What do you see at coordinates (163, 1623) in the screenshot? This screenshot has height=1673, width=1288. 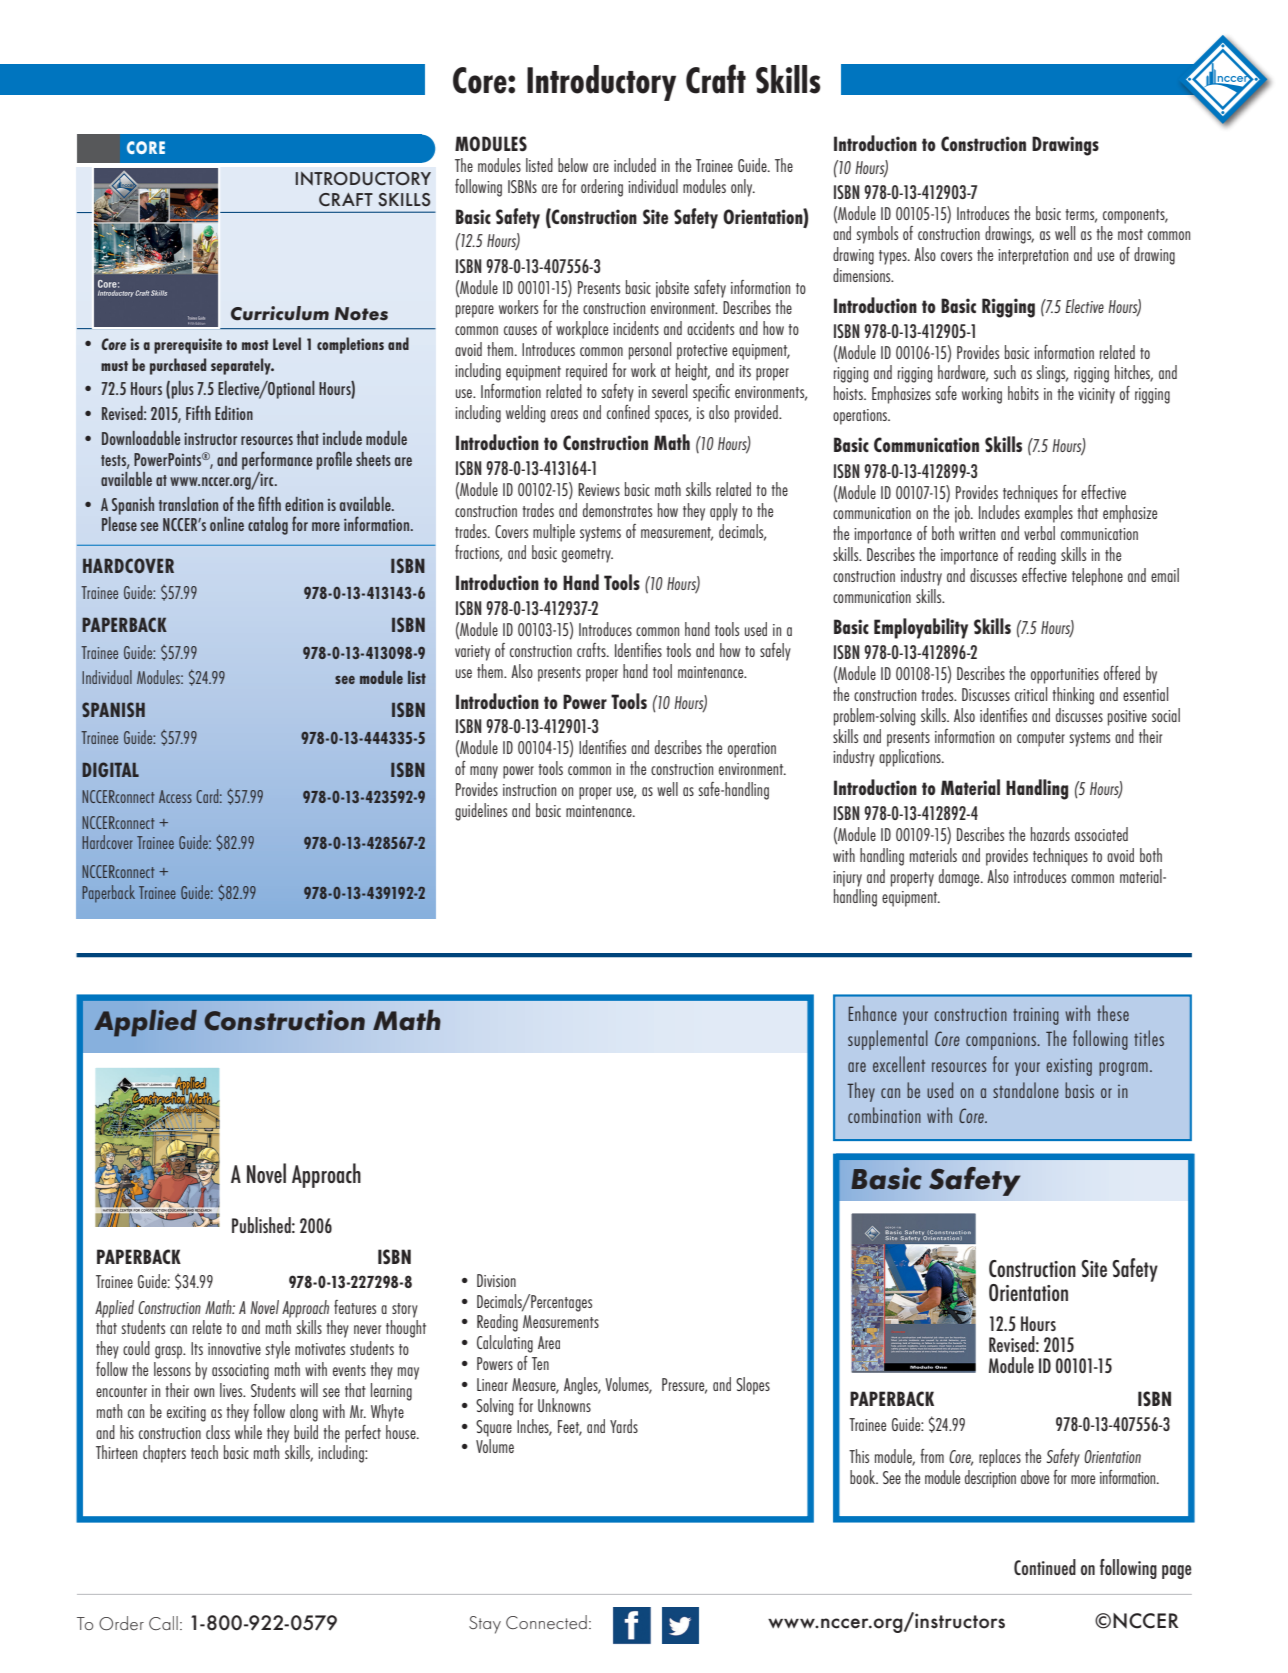 I see `Call` at bounding box center [163, 1623].
